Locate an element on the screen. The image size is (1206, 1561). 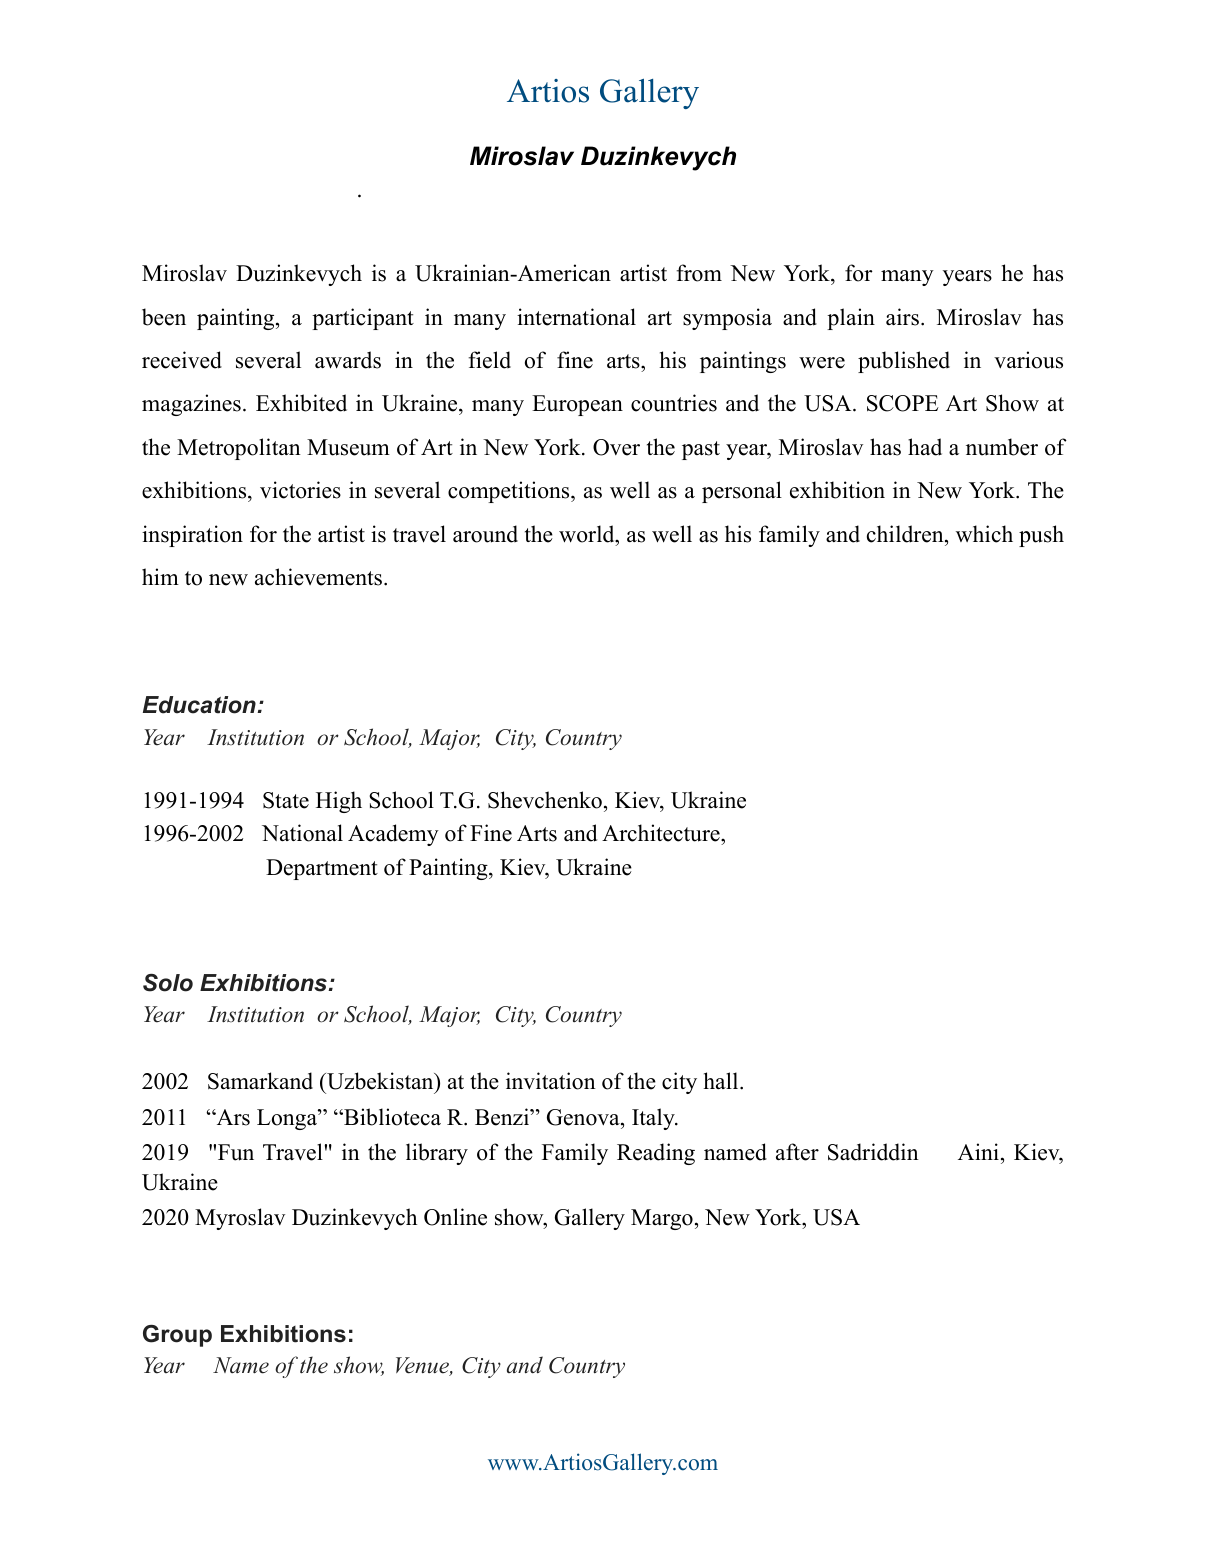
after is located at coordinates (797, 1152).
